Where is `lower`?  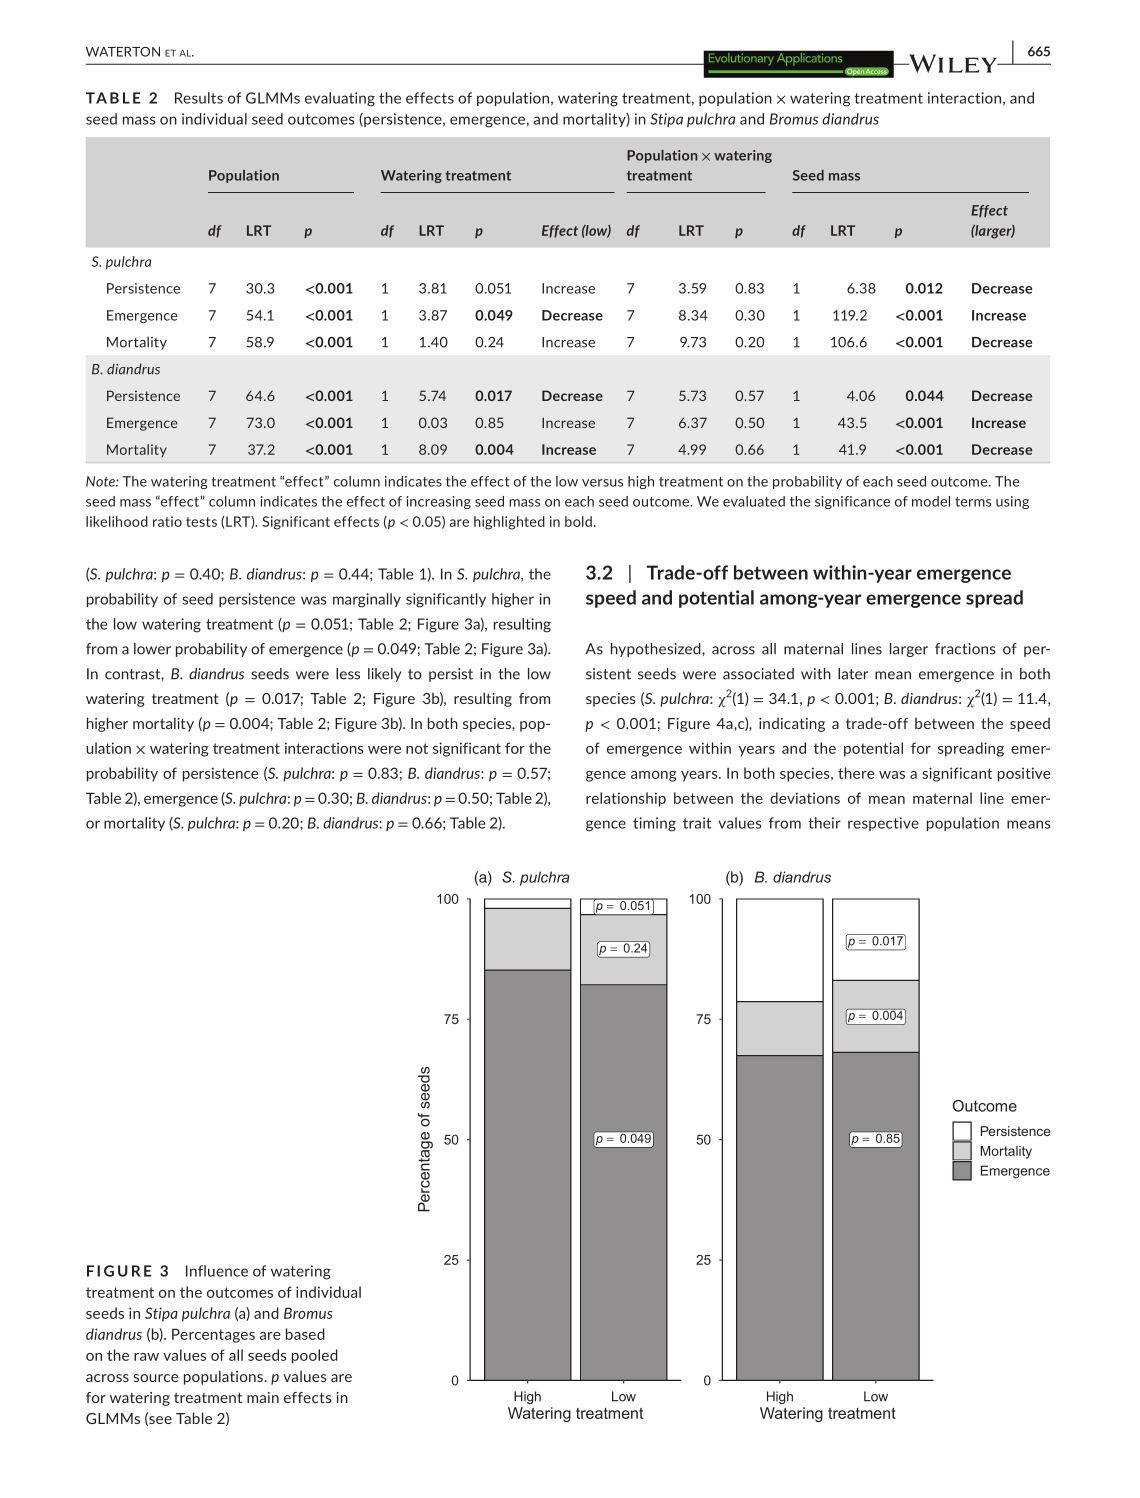
lower is located at coordinates (152, 649).
